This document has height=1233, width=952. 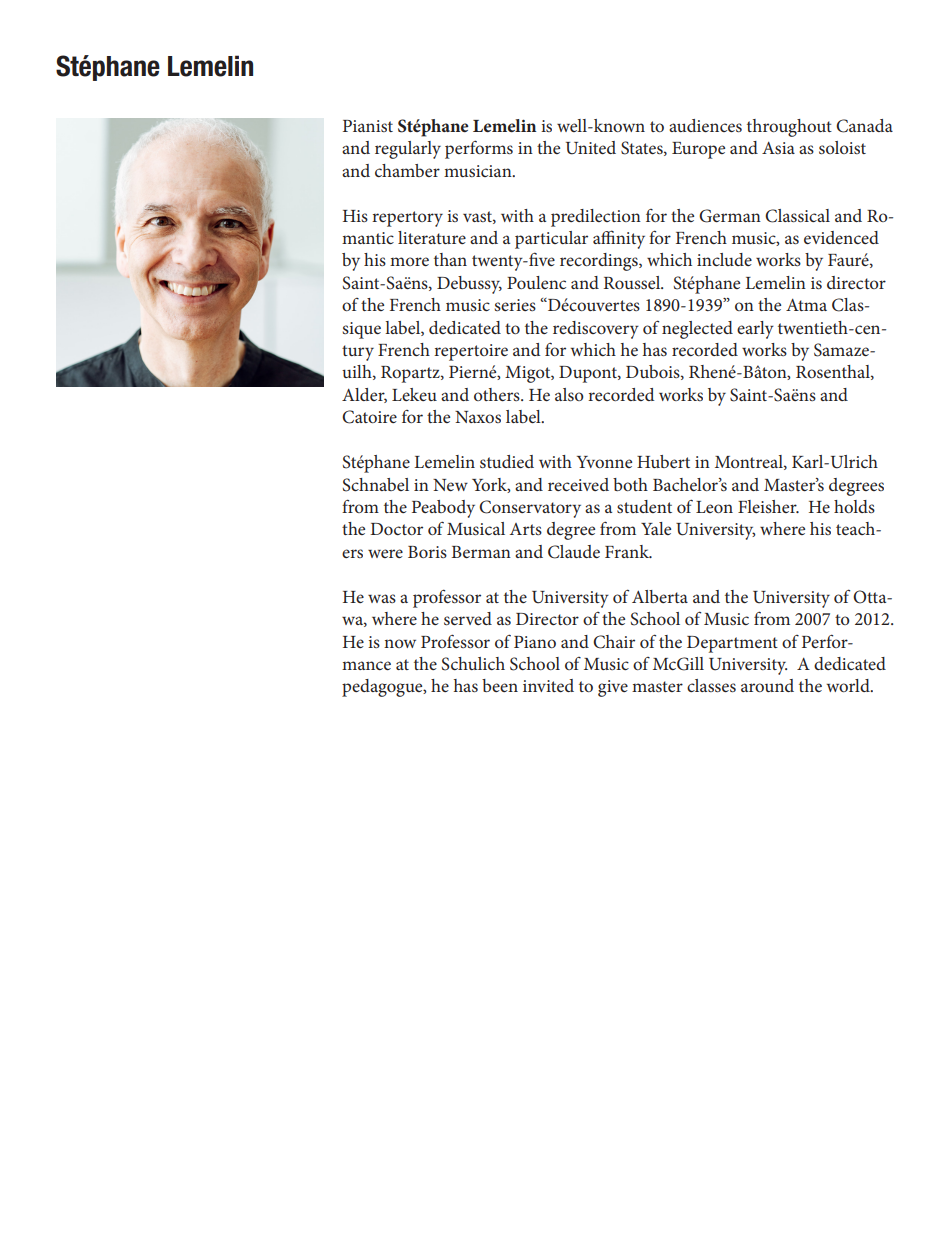 What do you see at coordinates (408, 150) in the document?
I see `regularly` at bounding box center [408, 150].
